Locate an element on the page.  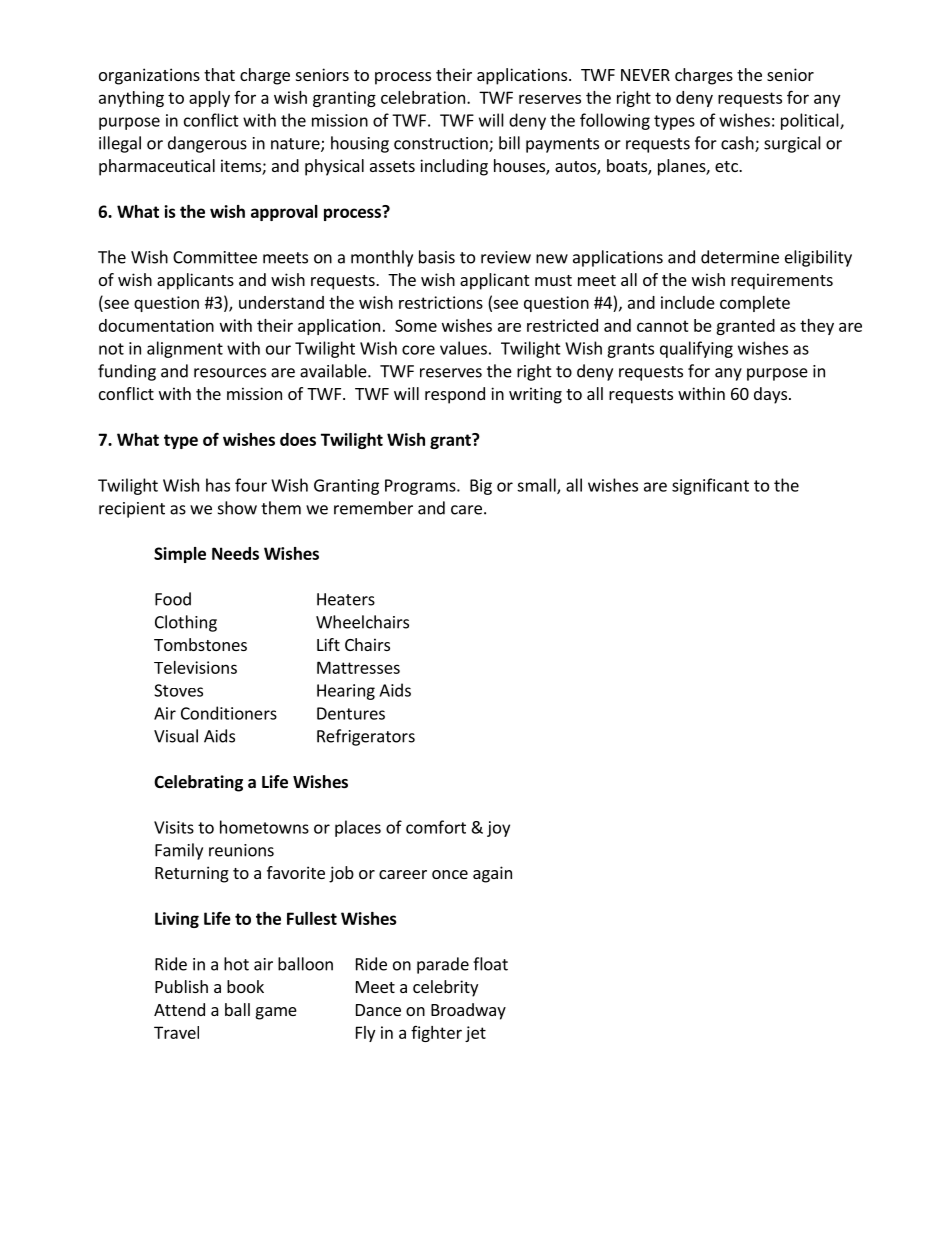
joy is located at coordinates (498, 829).
